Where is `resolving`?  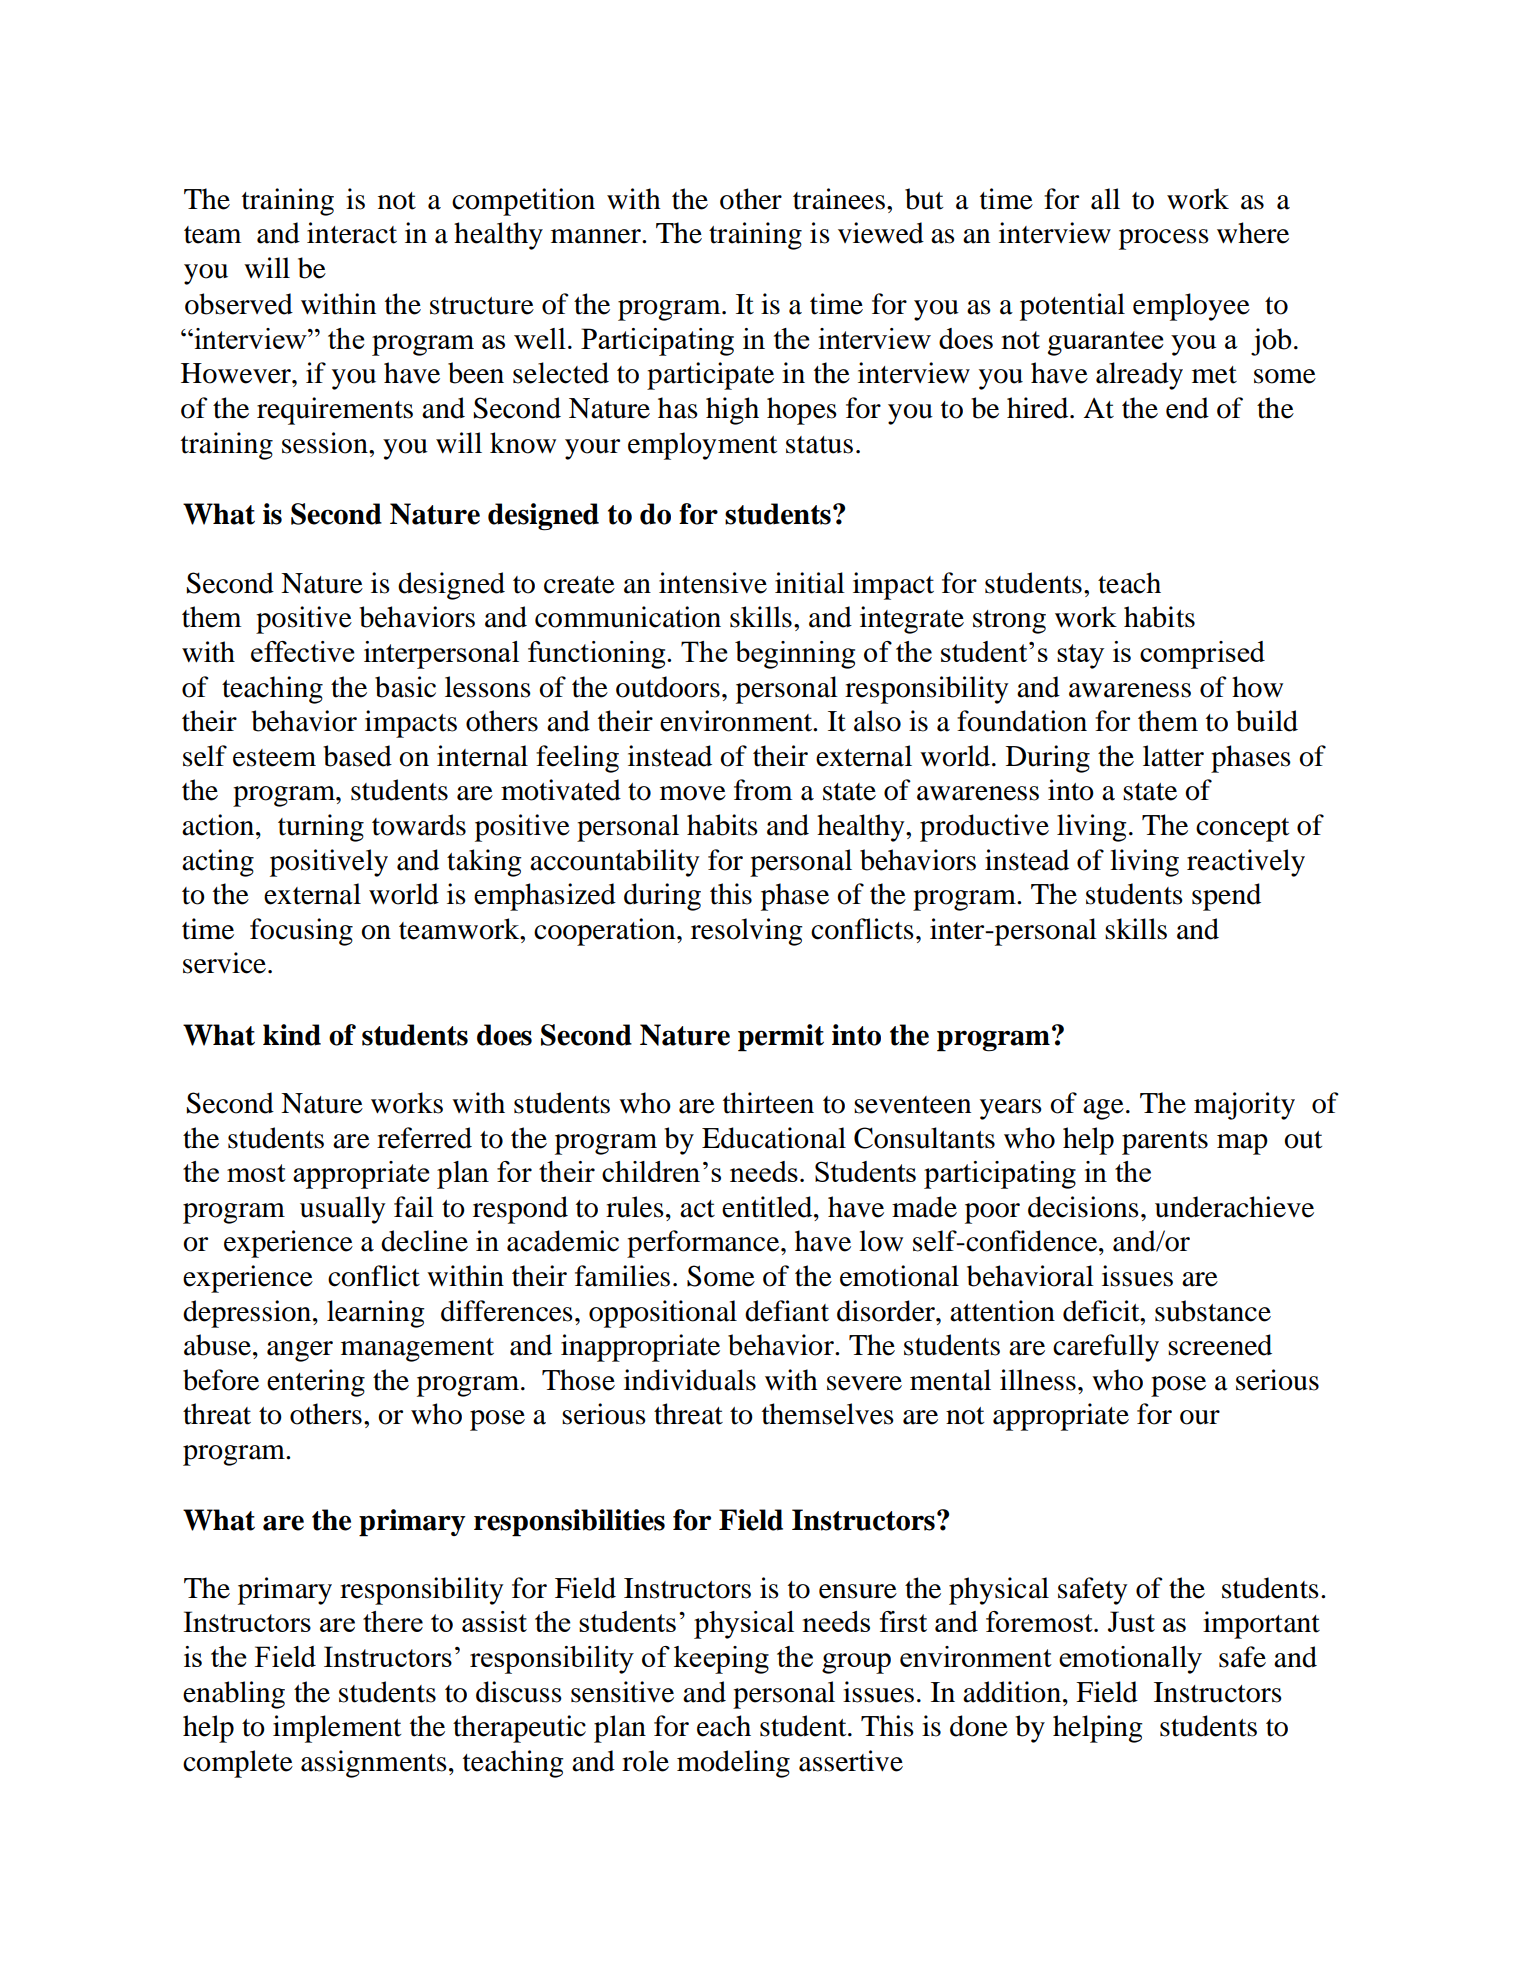 resolving is located at coordinates (747, 932).
